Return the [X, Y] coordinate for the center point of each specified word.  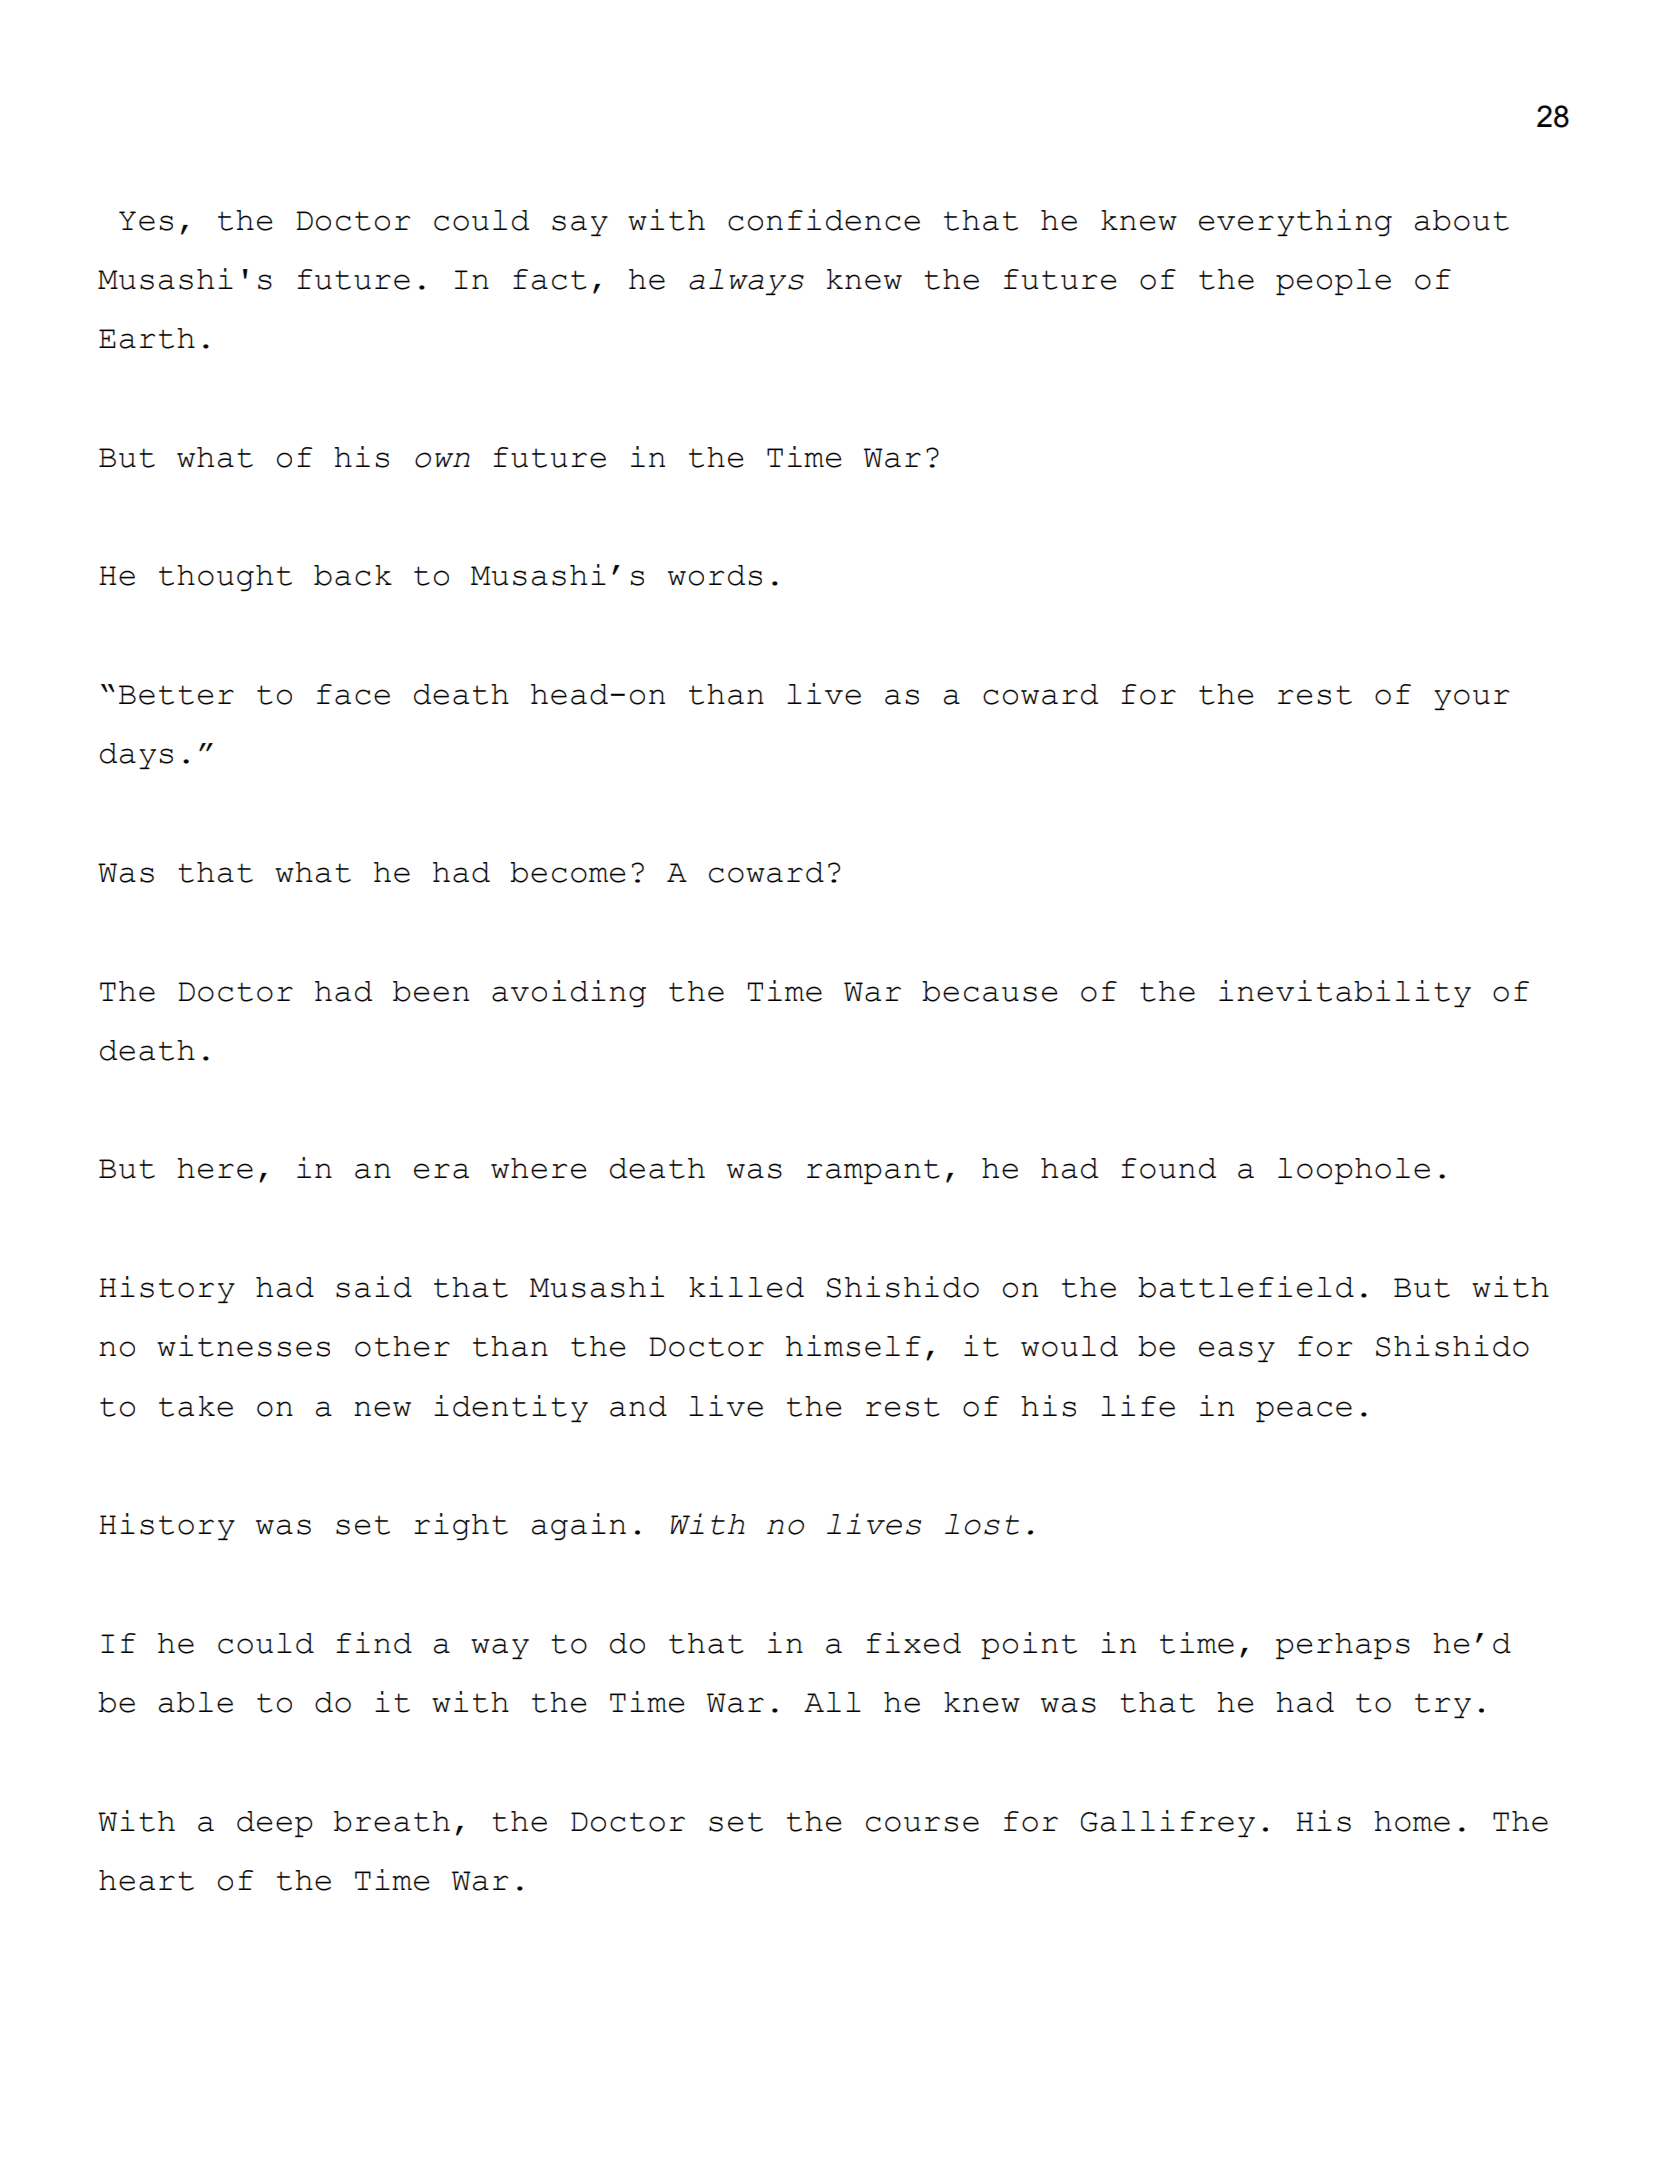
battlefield [1246, 1287]
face [353, 694]
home [1412, 1821]
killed [746, 1287]
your [1471, 699]
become [567, 872]
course [922, 1824]
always [746, 282]
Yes [146, 221]
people [1333, 282]
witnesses [243, 1346]
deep [274, 1824]
